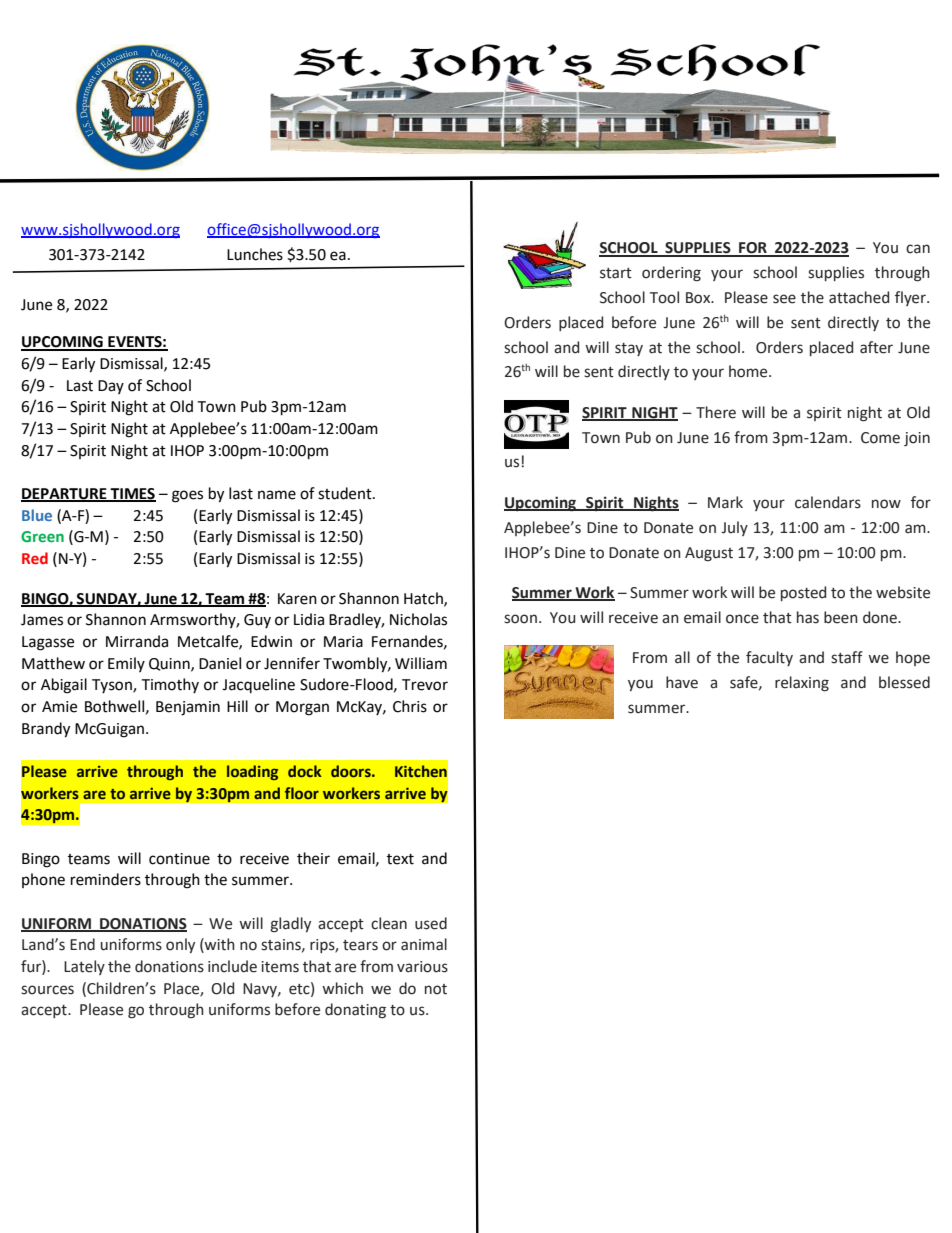 This screenshot has width=952, height=1233. Describe the element at coordinates (616, 273) in the screenshot. I see `start` at that location.
